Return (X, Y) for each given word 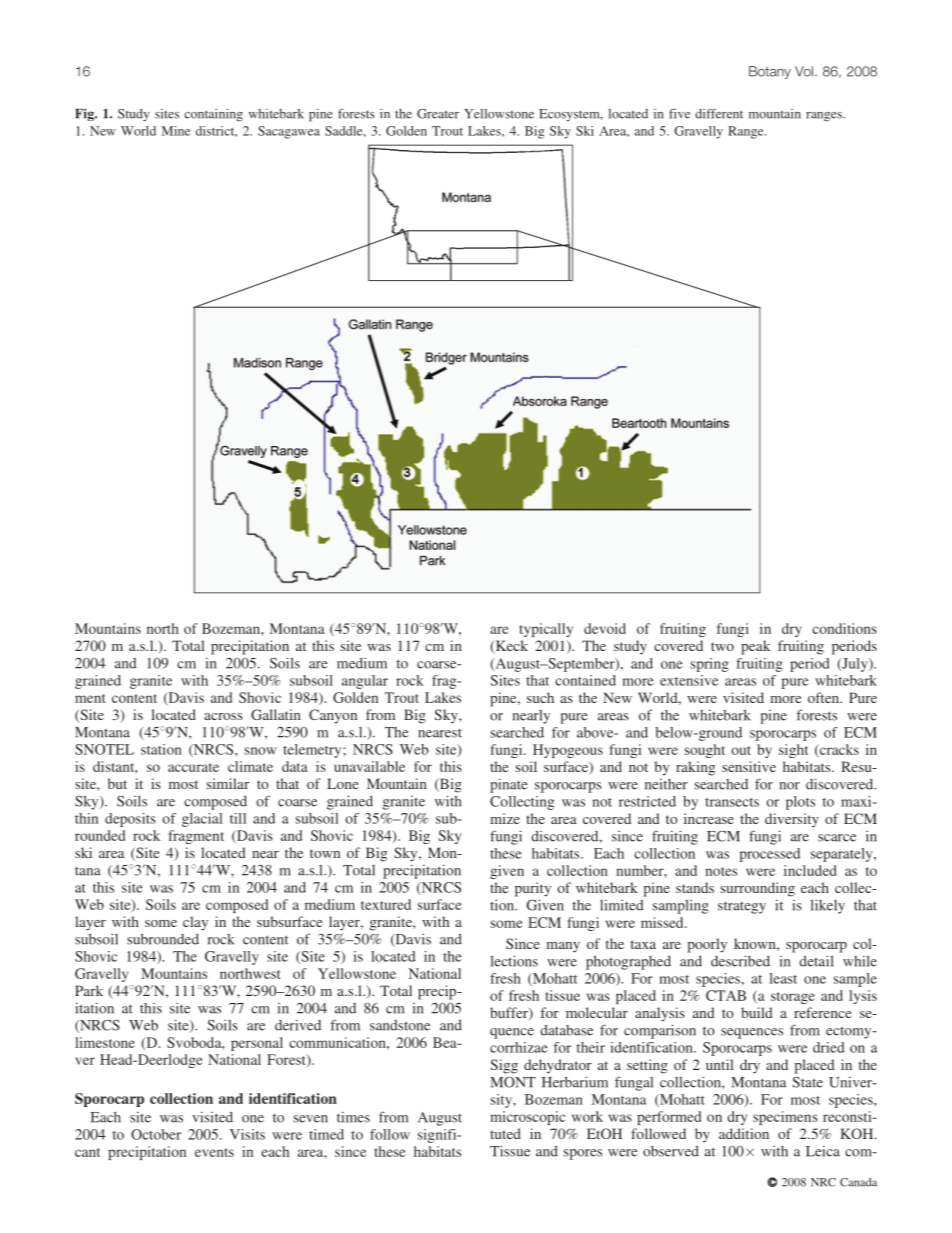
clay (195, 923)
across (223, 716)
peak (755, 647)
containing (213, 115)
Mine (176, 131)
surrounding (758, 889)
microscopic (527, 1118)
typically (546, 630)
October (156, 1134)
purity (533, 889)
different (719, 113)
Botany (770, 72)
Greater (438, 114)
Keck (510, 647)
